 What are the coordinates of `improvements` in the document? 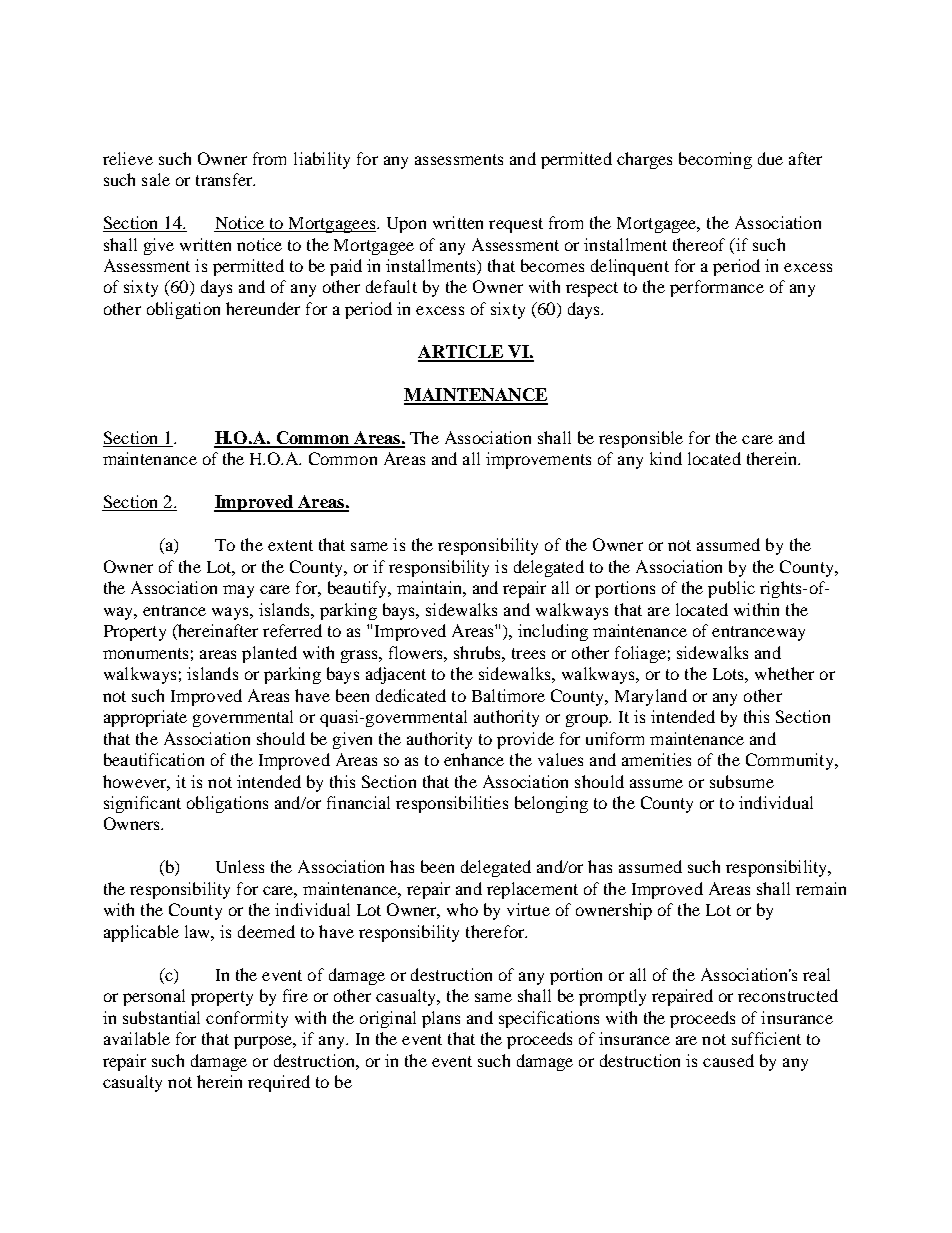 It's located at (538, 460).
